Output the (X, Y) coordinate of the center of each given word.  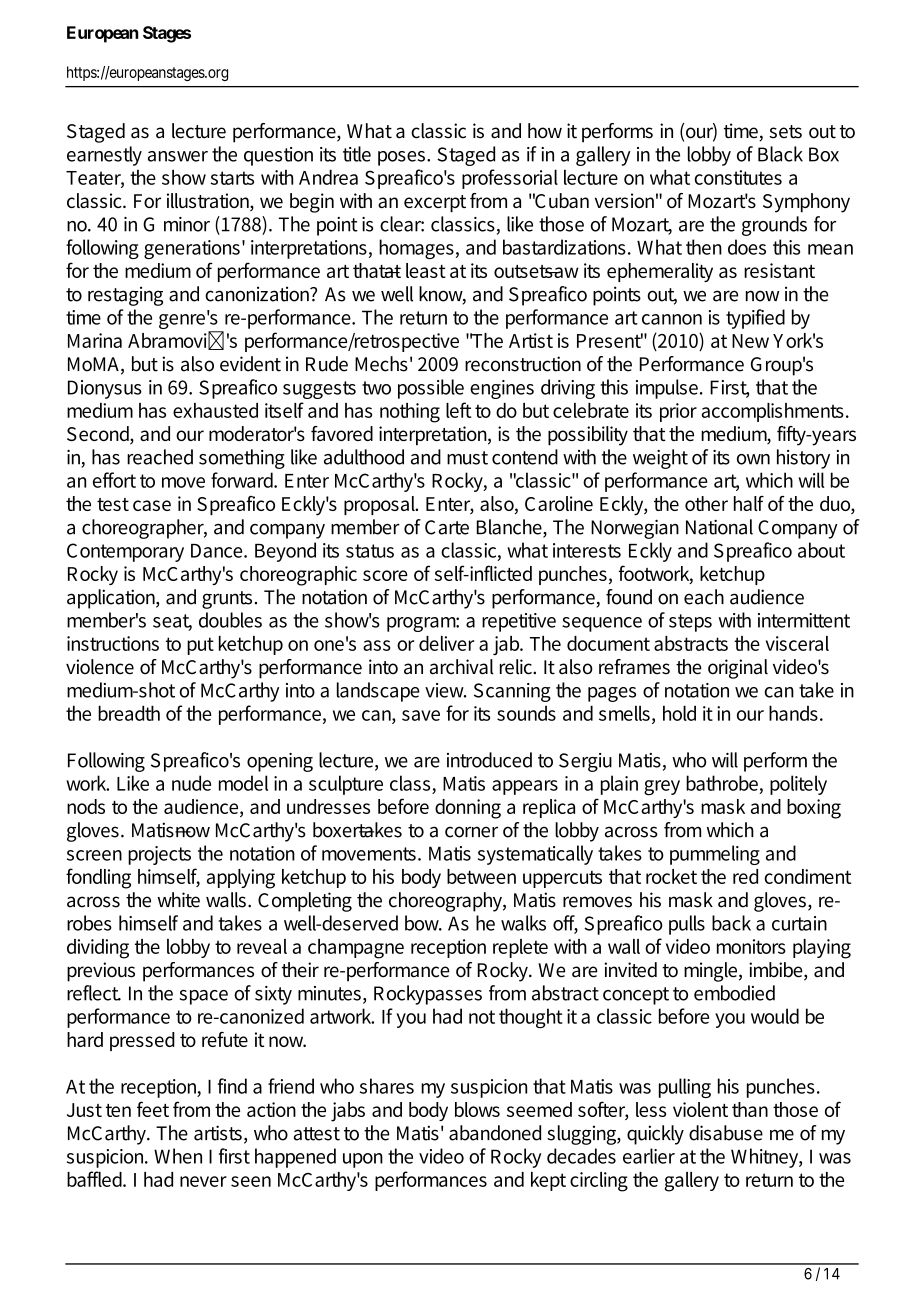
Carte (447, 527)
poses (401, 158)
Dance (218, 551)
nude (191, 783)
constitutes (738, 177)
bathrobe (722, 783)
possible (431, 389)
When (178, 1156)
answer (178, 156)
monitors (751, 946)
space (204, 997)
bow (423, 923)
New (750, 341)
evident (250, 364)
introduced (489, 760)
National (719, 527)
